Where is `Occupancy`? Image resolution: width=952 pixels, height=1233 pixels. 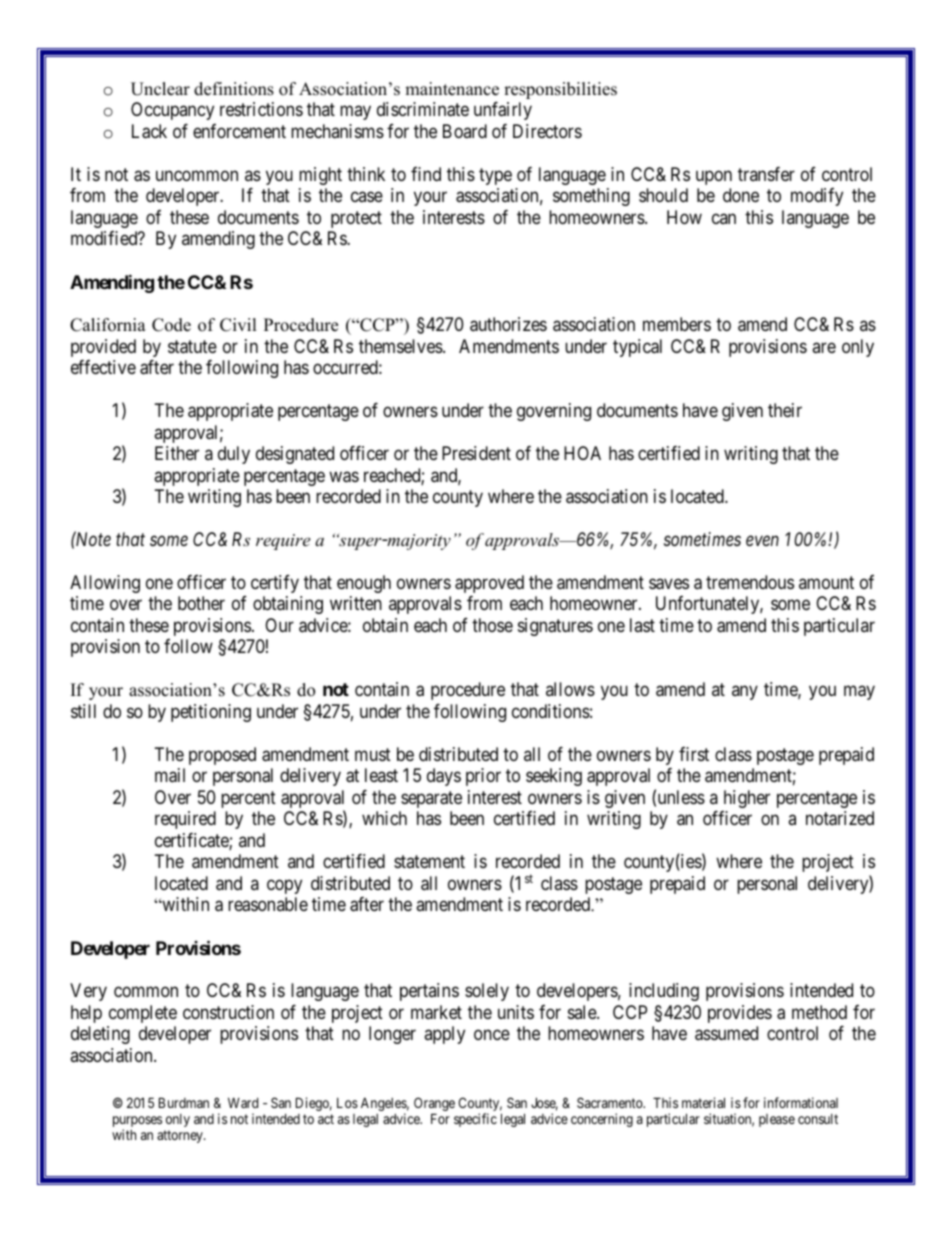 Occupancy is located at coordinates (172, 111).
